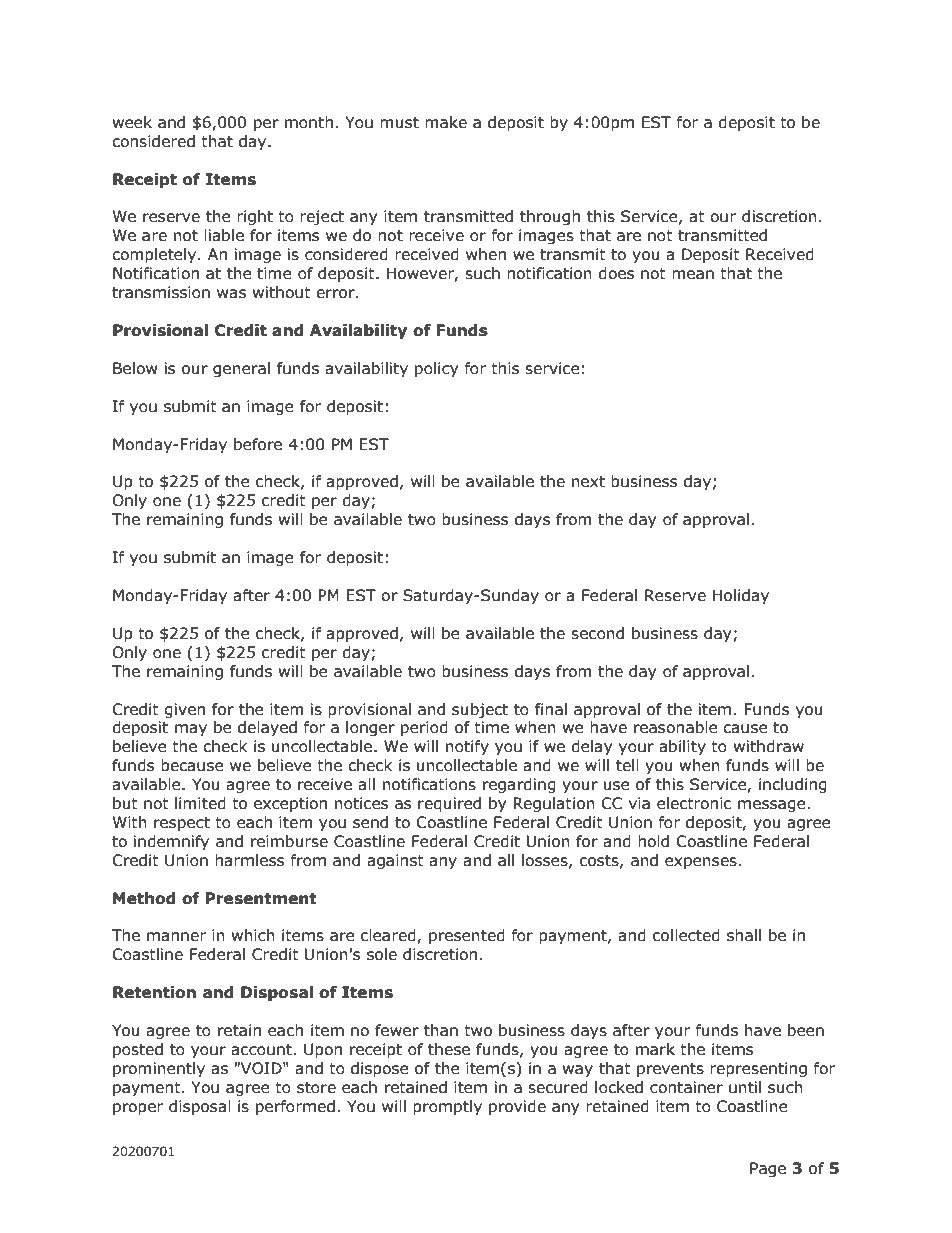  I want to click on proper, so click(138, 1109).
